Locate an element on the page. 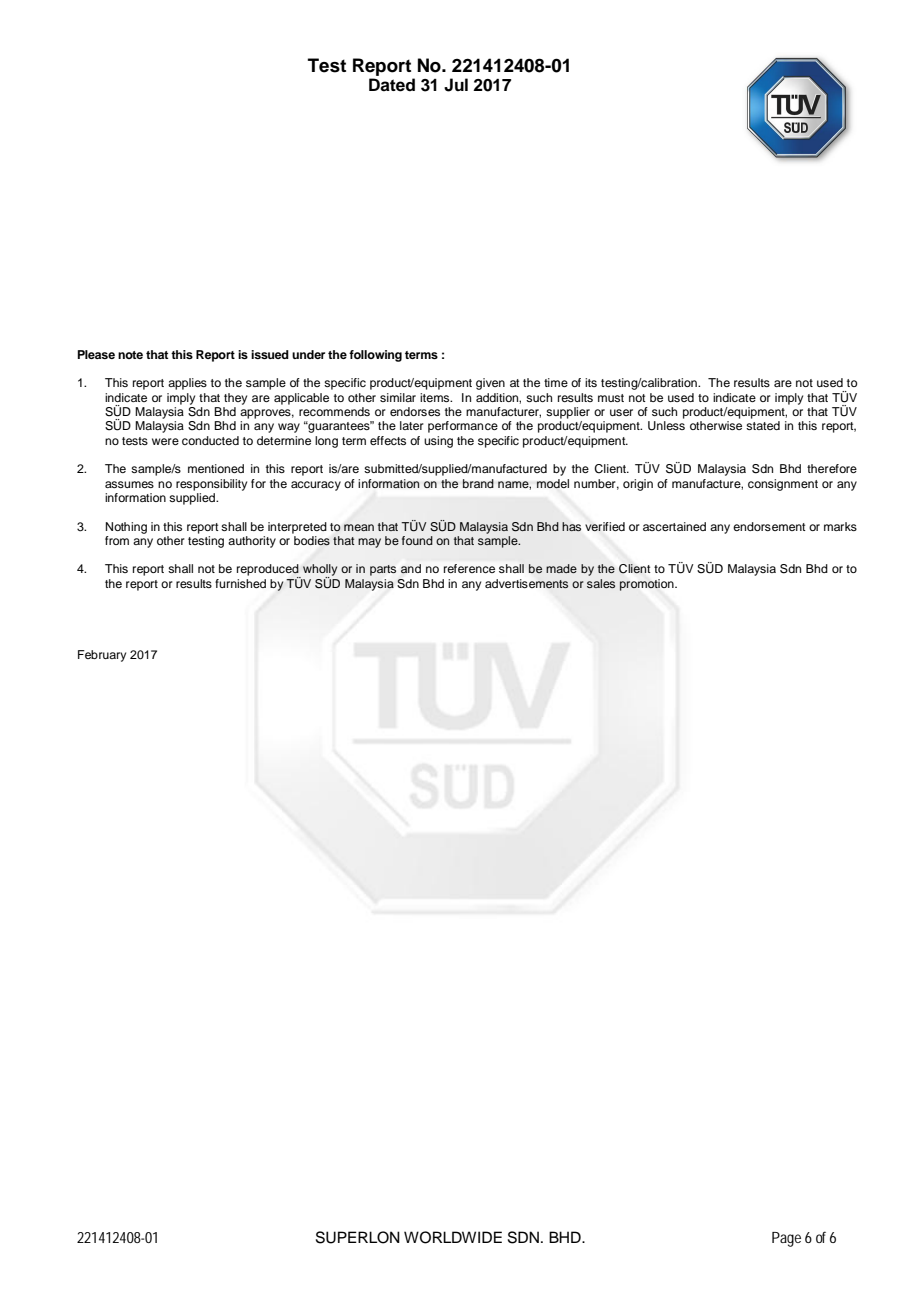 The height and width of the document is (1308, 924). February is located at coordinates (102, 656).
